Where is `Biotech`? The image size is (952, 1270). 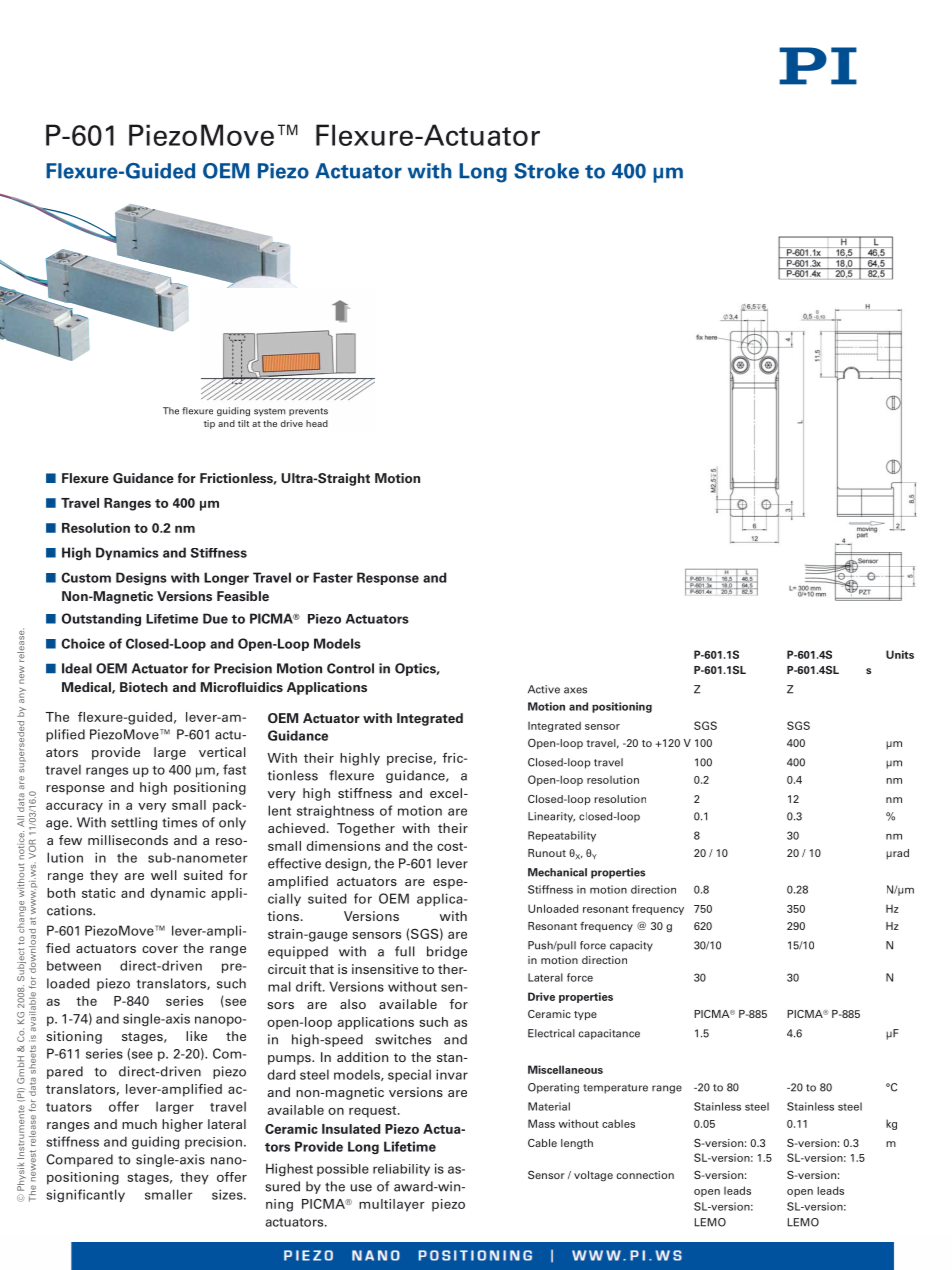 Biotech is located at coordinates (144, 687).
